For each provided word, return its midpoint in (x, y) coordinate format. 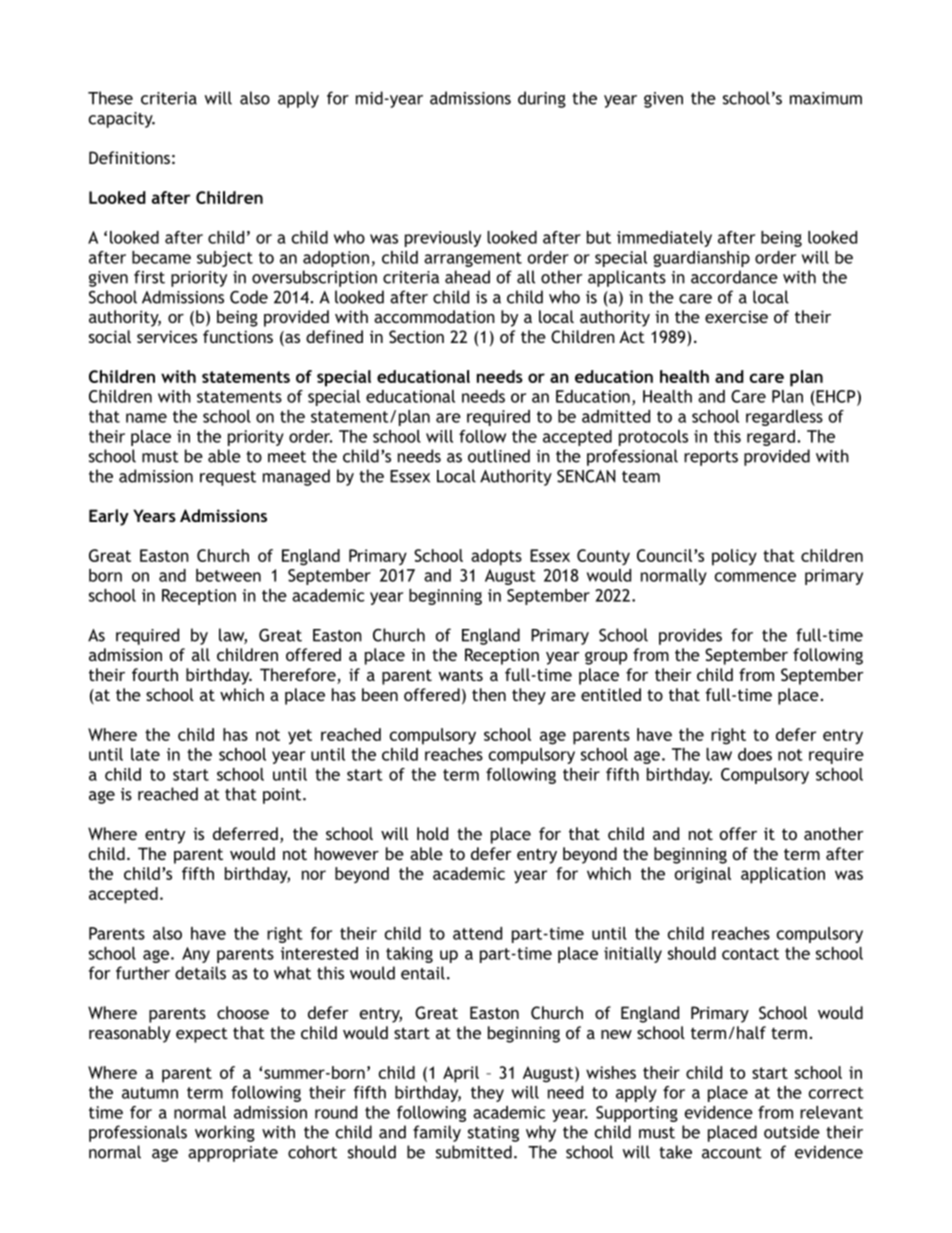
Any (196, 955)
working (225, 1133)
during (542, 99)
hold (432, 833)
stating (493, 1134)
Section (416, 336)
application (783, 875)
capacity (122, 120)
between (228, 575)
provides (690, 636)
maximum (826, 98)
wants (460, 675)
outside (792, 1132)
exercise (736, 317)
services (167, 336)
